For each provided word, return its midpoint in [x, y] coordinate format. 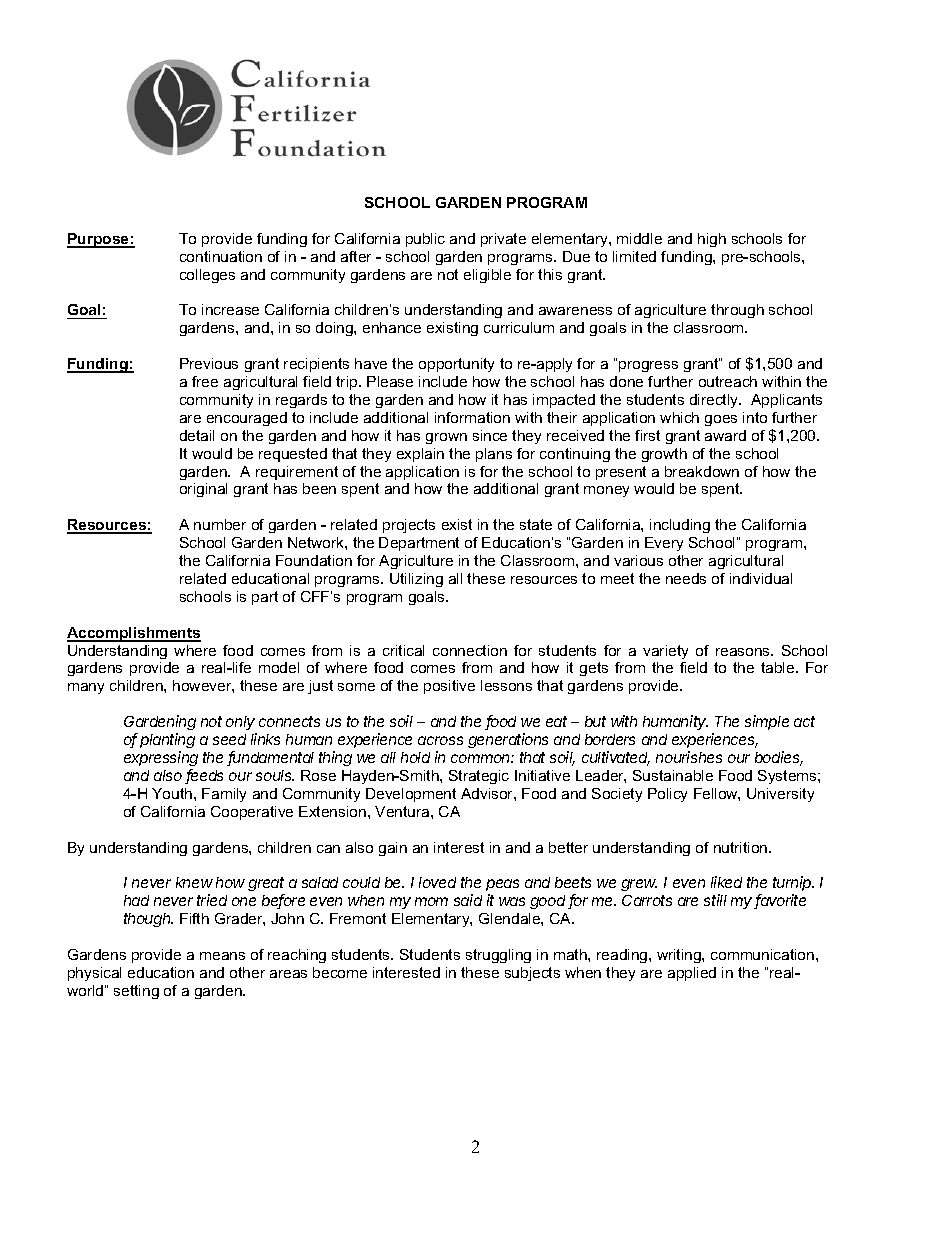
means [222, 956]
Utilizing [416, 580]
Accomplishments [134, 634]
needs [686, 578]
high [712, 240]
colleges [207, 276]
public [425, 240]
